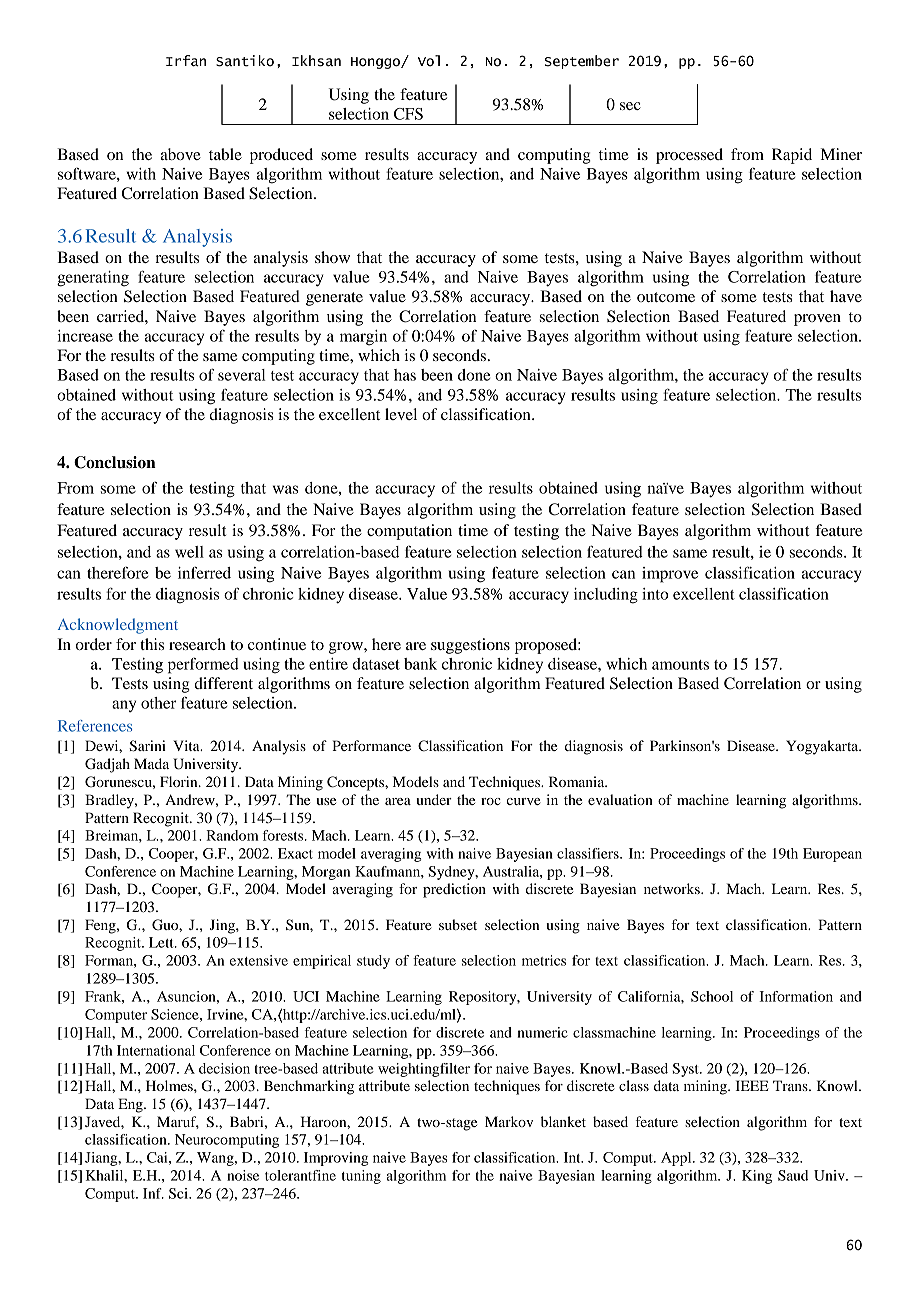 This screenshot has width=924, height=1308. What do you see at coordinates (680, 665) in the screenshot?
I see `amounts` at bounding box center [680, 665].
